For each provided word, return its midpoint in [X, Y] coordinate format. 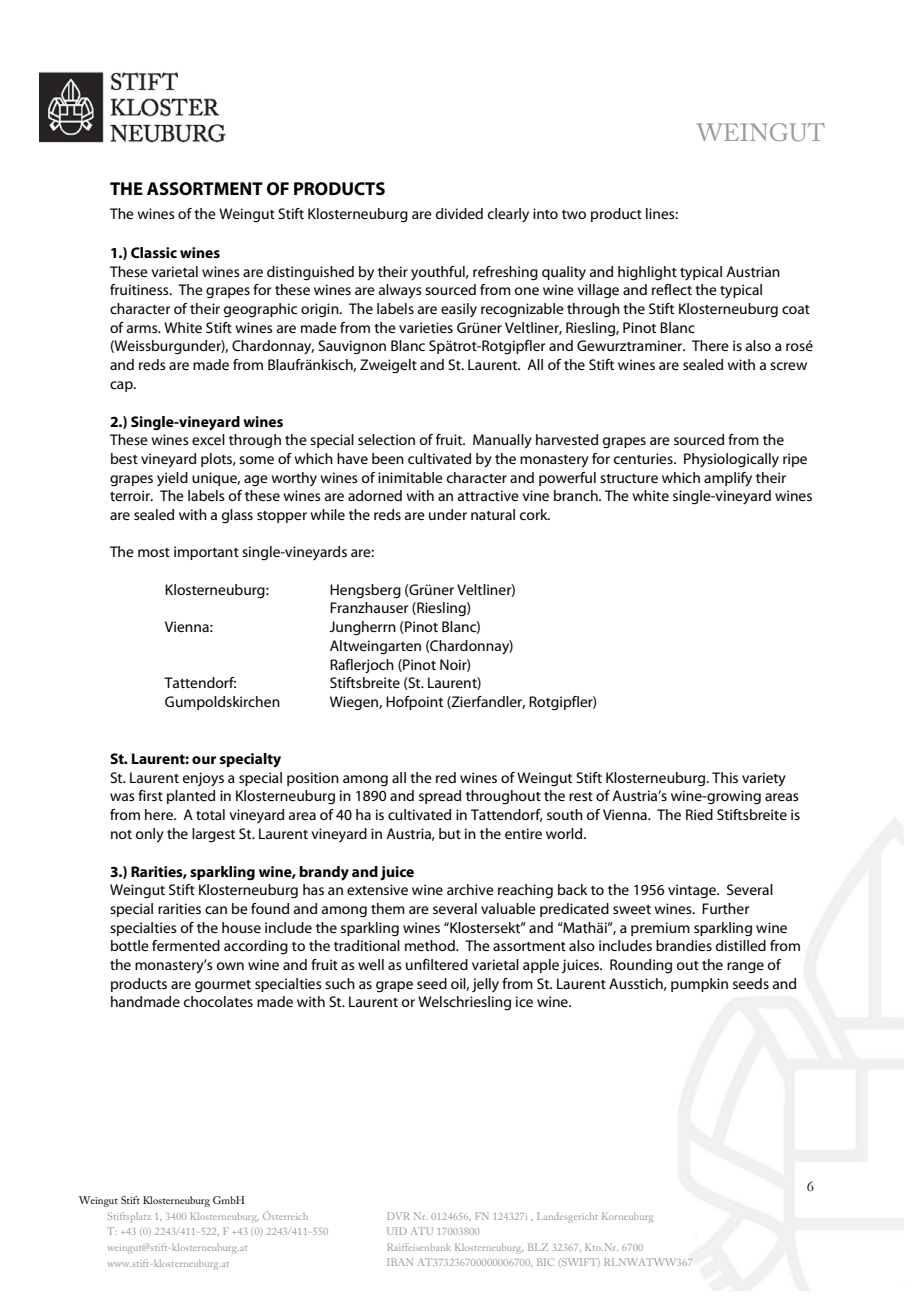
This [725, 777]
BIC [545, 1262]
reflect [672, 289]
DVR [398, 1216]
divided [459, 213]
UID [397, 1231]
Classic [154, 252]
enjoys [203, 779]
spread [440, 797]
